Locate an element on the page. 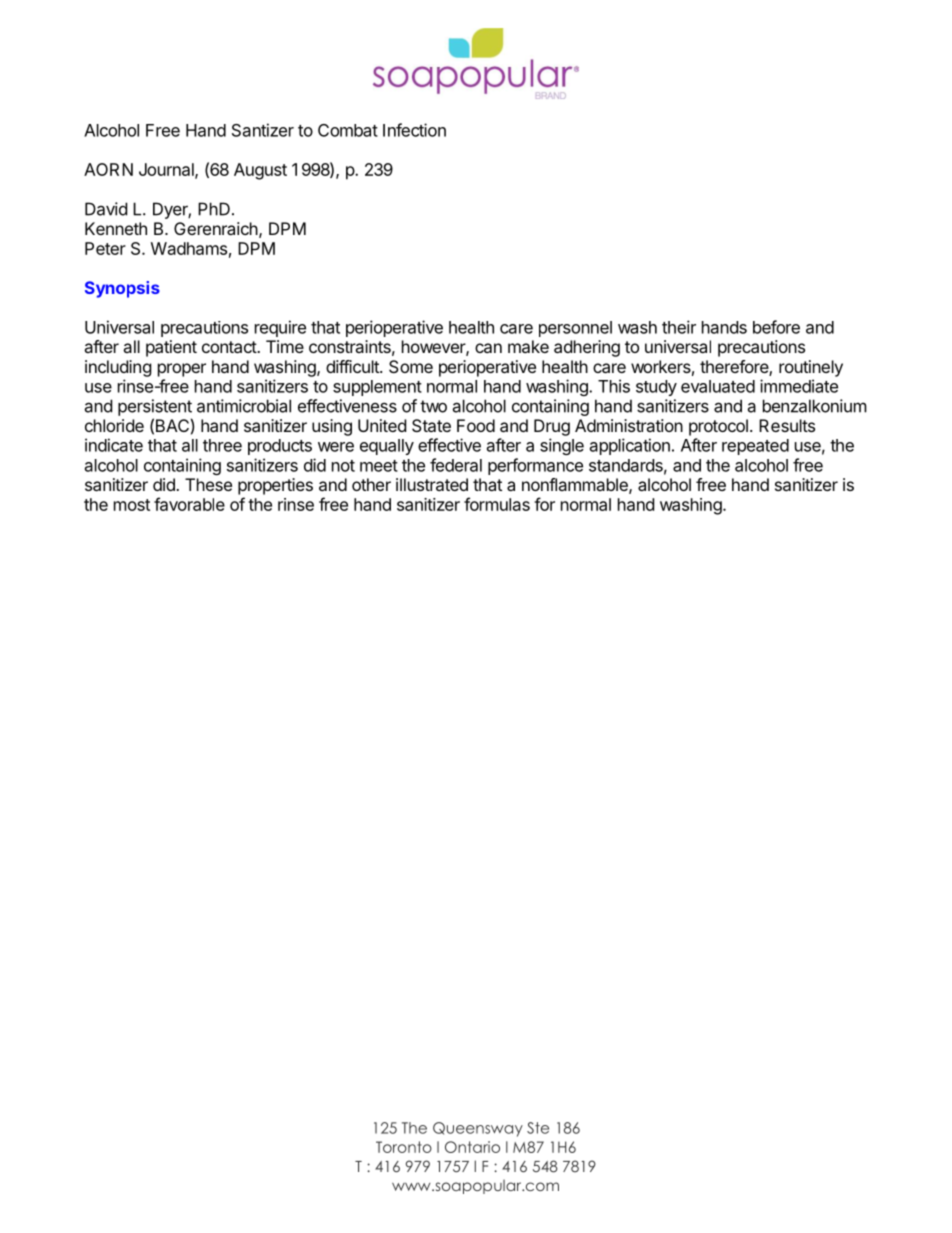 This document has width=952, height=1233. formulas is located at coordinates (497, 504).
